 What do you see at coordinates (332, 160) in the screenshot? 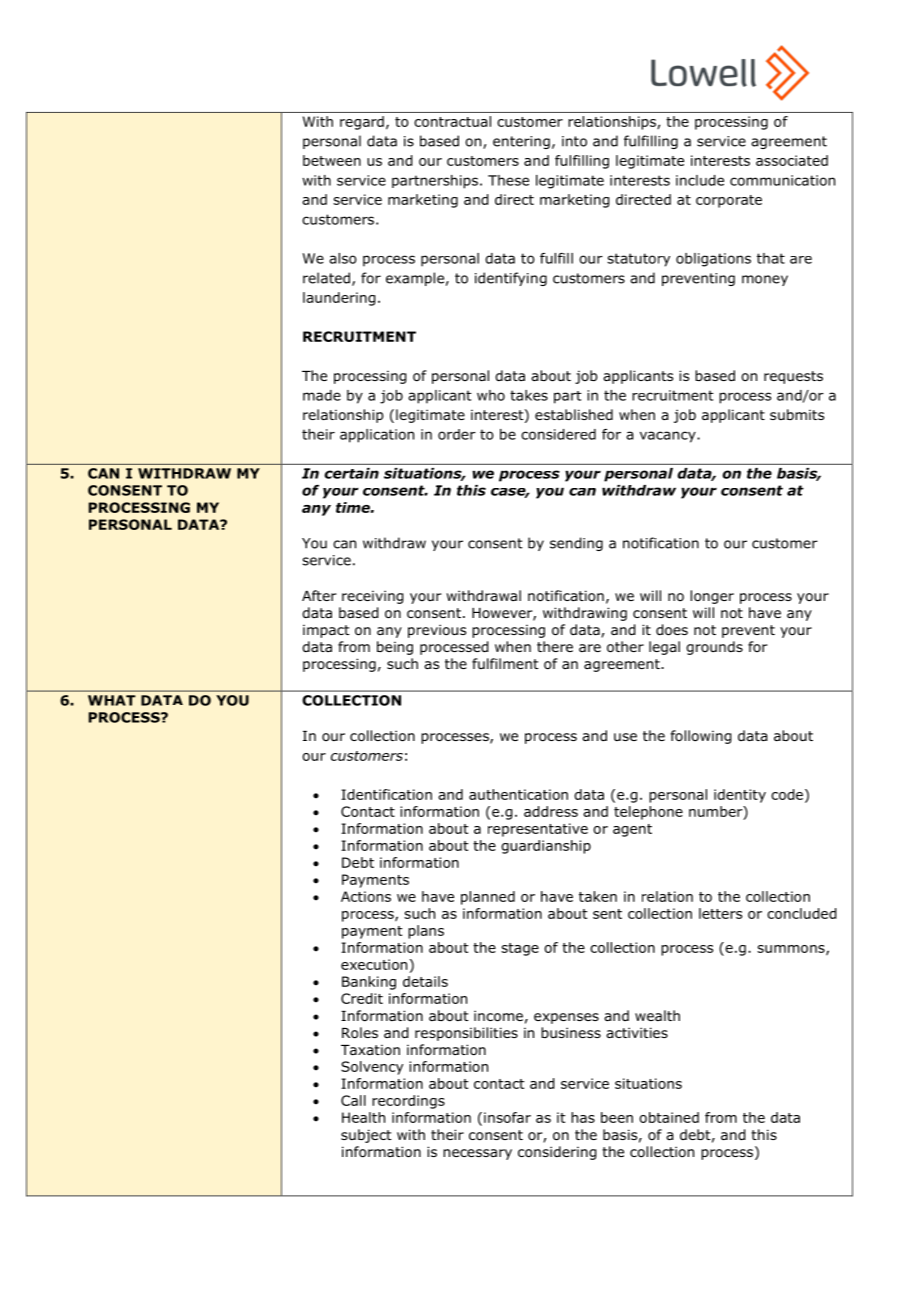
I see `between` at bounding box center [332, 160].
